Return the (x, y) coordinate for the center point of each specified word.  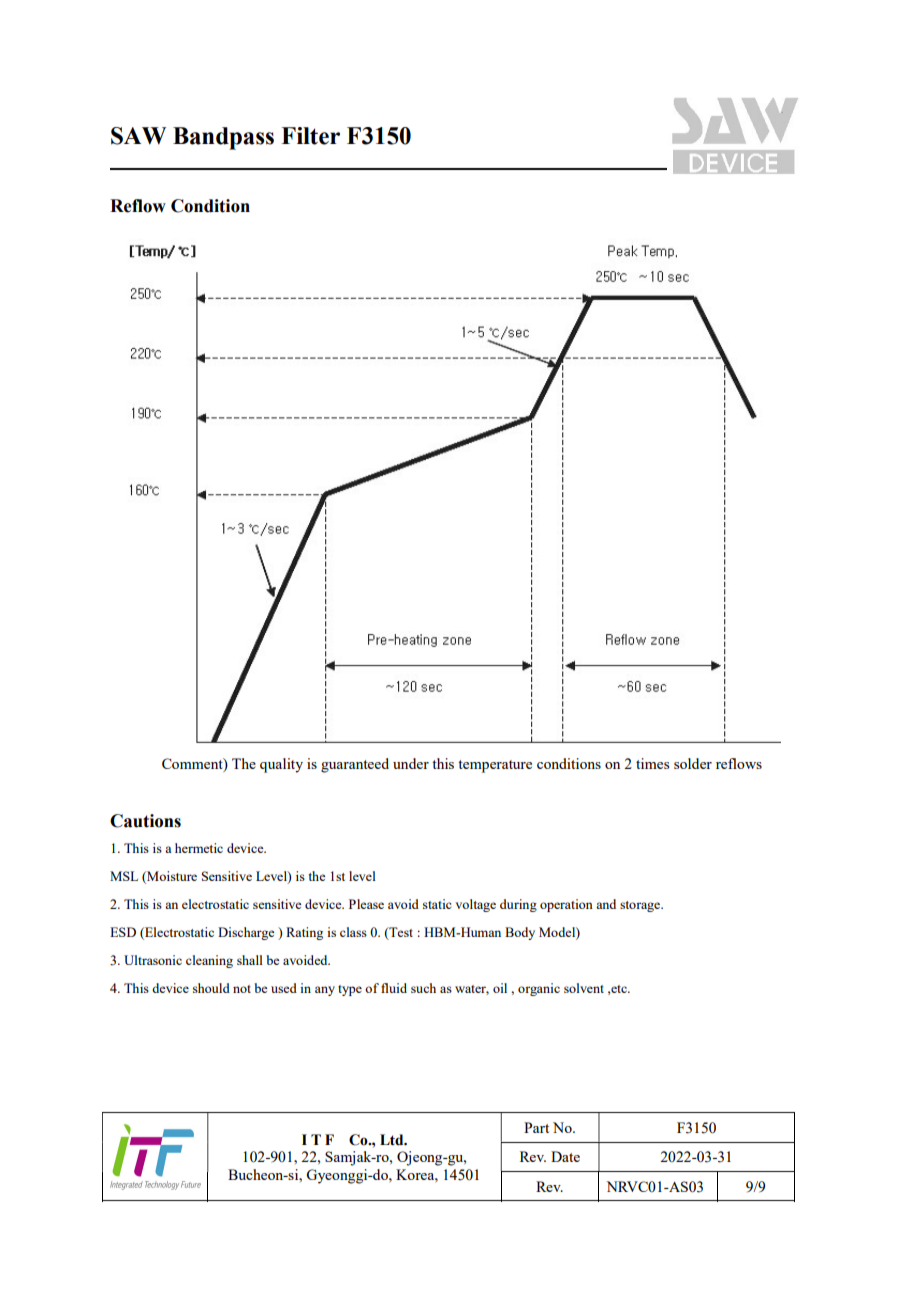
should (211, 988)
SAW (138, 136)
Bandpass (223, 138)
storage (641, 906)
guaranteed (355, 765)
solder (693, 763)
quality (281, 765)
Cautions (145, 821)
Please (366, 904)
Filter (310, 136)
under (411, 763)
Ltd (393, 1140)
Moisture (171, 876)
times (652, 763)
